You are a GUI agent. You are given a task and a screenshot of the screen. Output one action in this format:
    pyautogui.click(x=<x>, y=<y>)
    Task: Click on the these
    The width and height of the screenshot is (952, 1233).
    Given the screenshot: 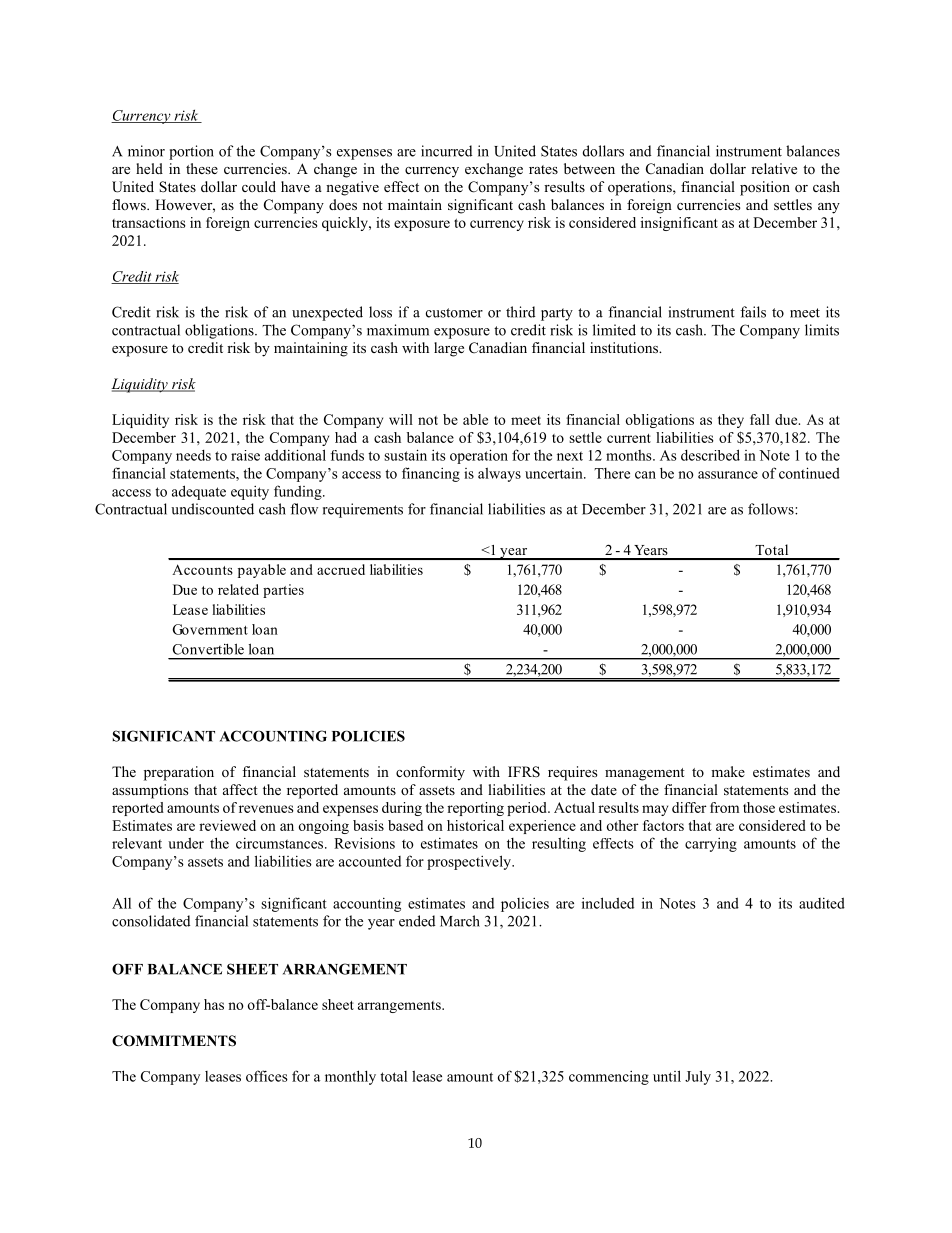 What is the action you would take?
    pyautogui.click(x=202, y=168)
